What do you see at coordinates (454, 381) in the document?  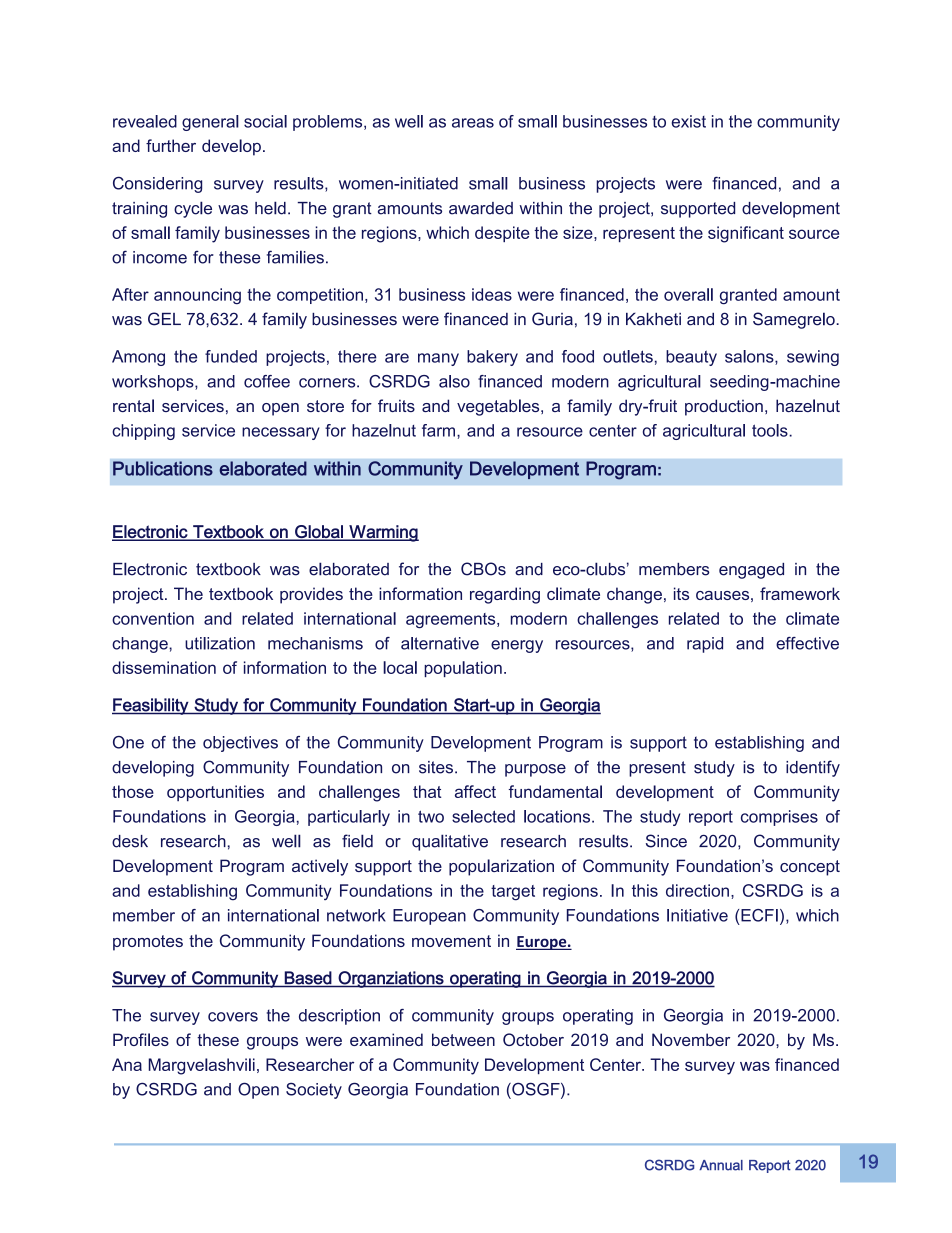 I see `also` at bounding box center [454, 381].
